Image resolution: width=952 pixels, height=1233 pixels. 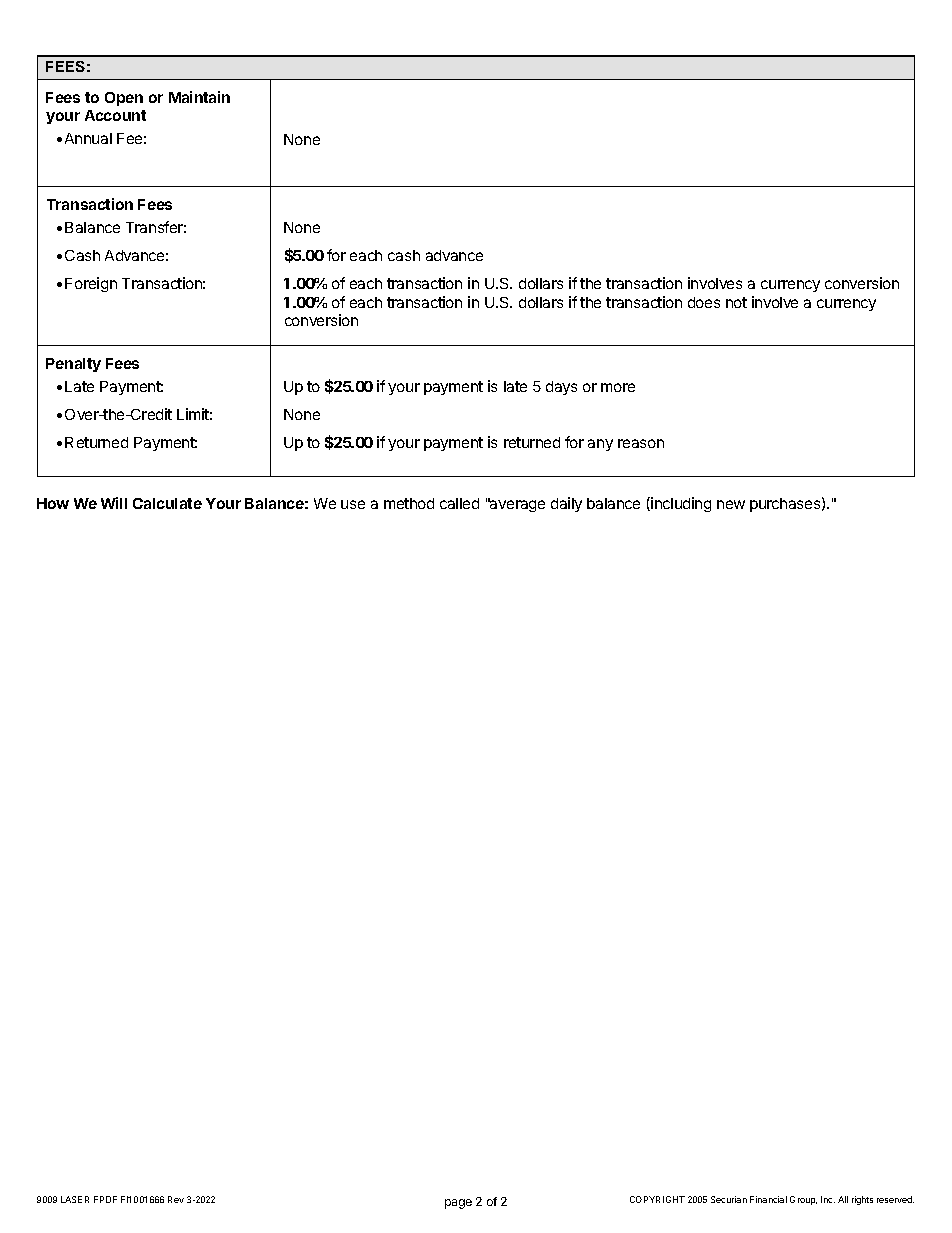 What do you see at coordinates (736, 302) in the page?
I see `not` at bounding box center [736, 302].
